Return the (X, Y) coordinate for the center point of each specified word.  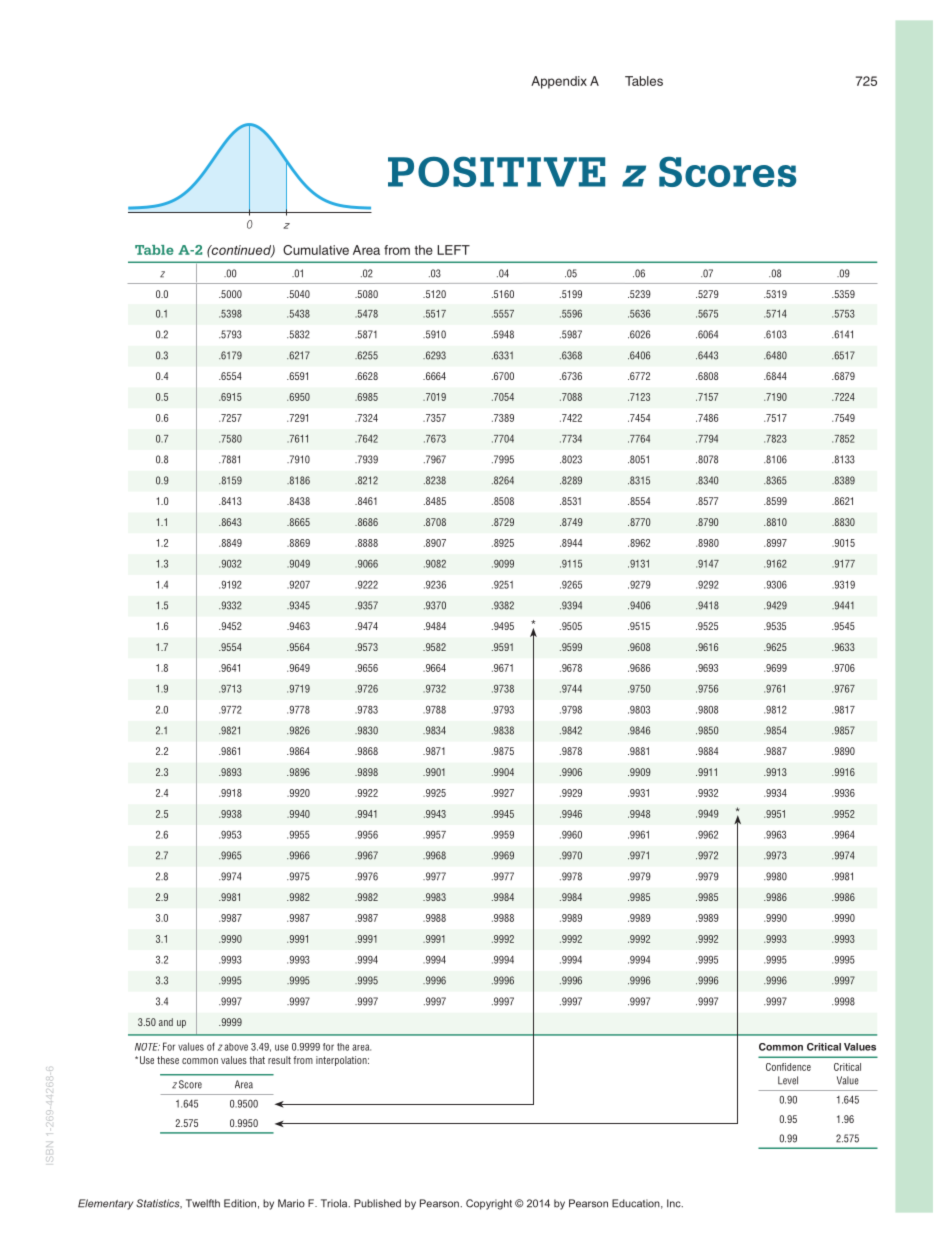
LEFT (453, 250)
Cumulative (316, 250)
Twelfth (203, 1203)
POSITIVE (496, 171)
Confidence (788, 1067)
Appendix (559, 82)
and (166, 1022)
